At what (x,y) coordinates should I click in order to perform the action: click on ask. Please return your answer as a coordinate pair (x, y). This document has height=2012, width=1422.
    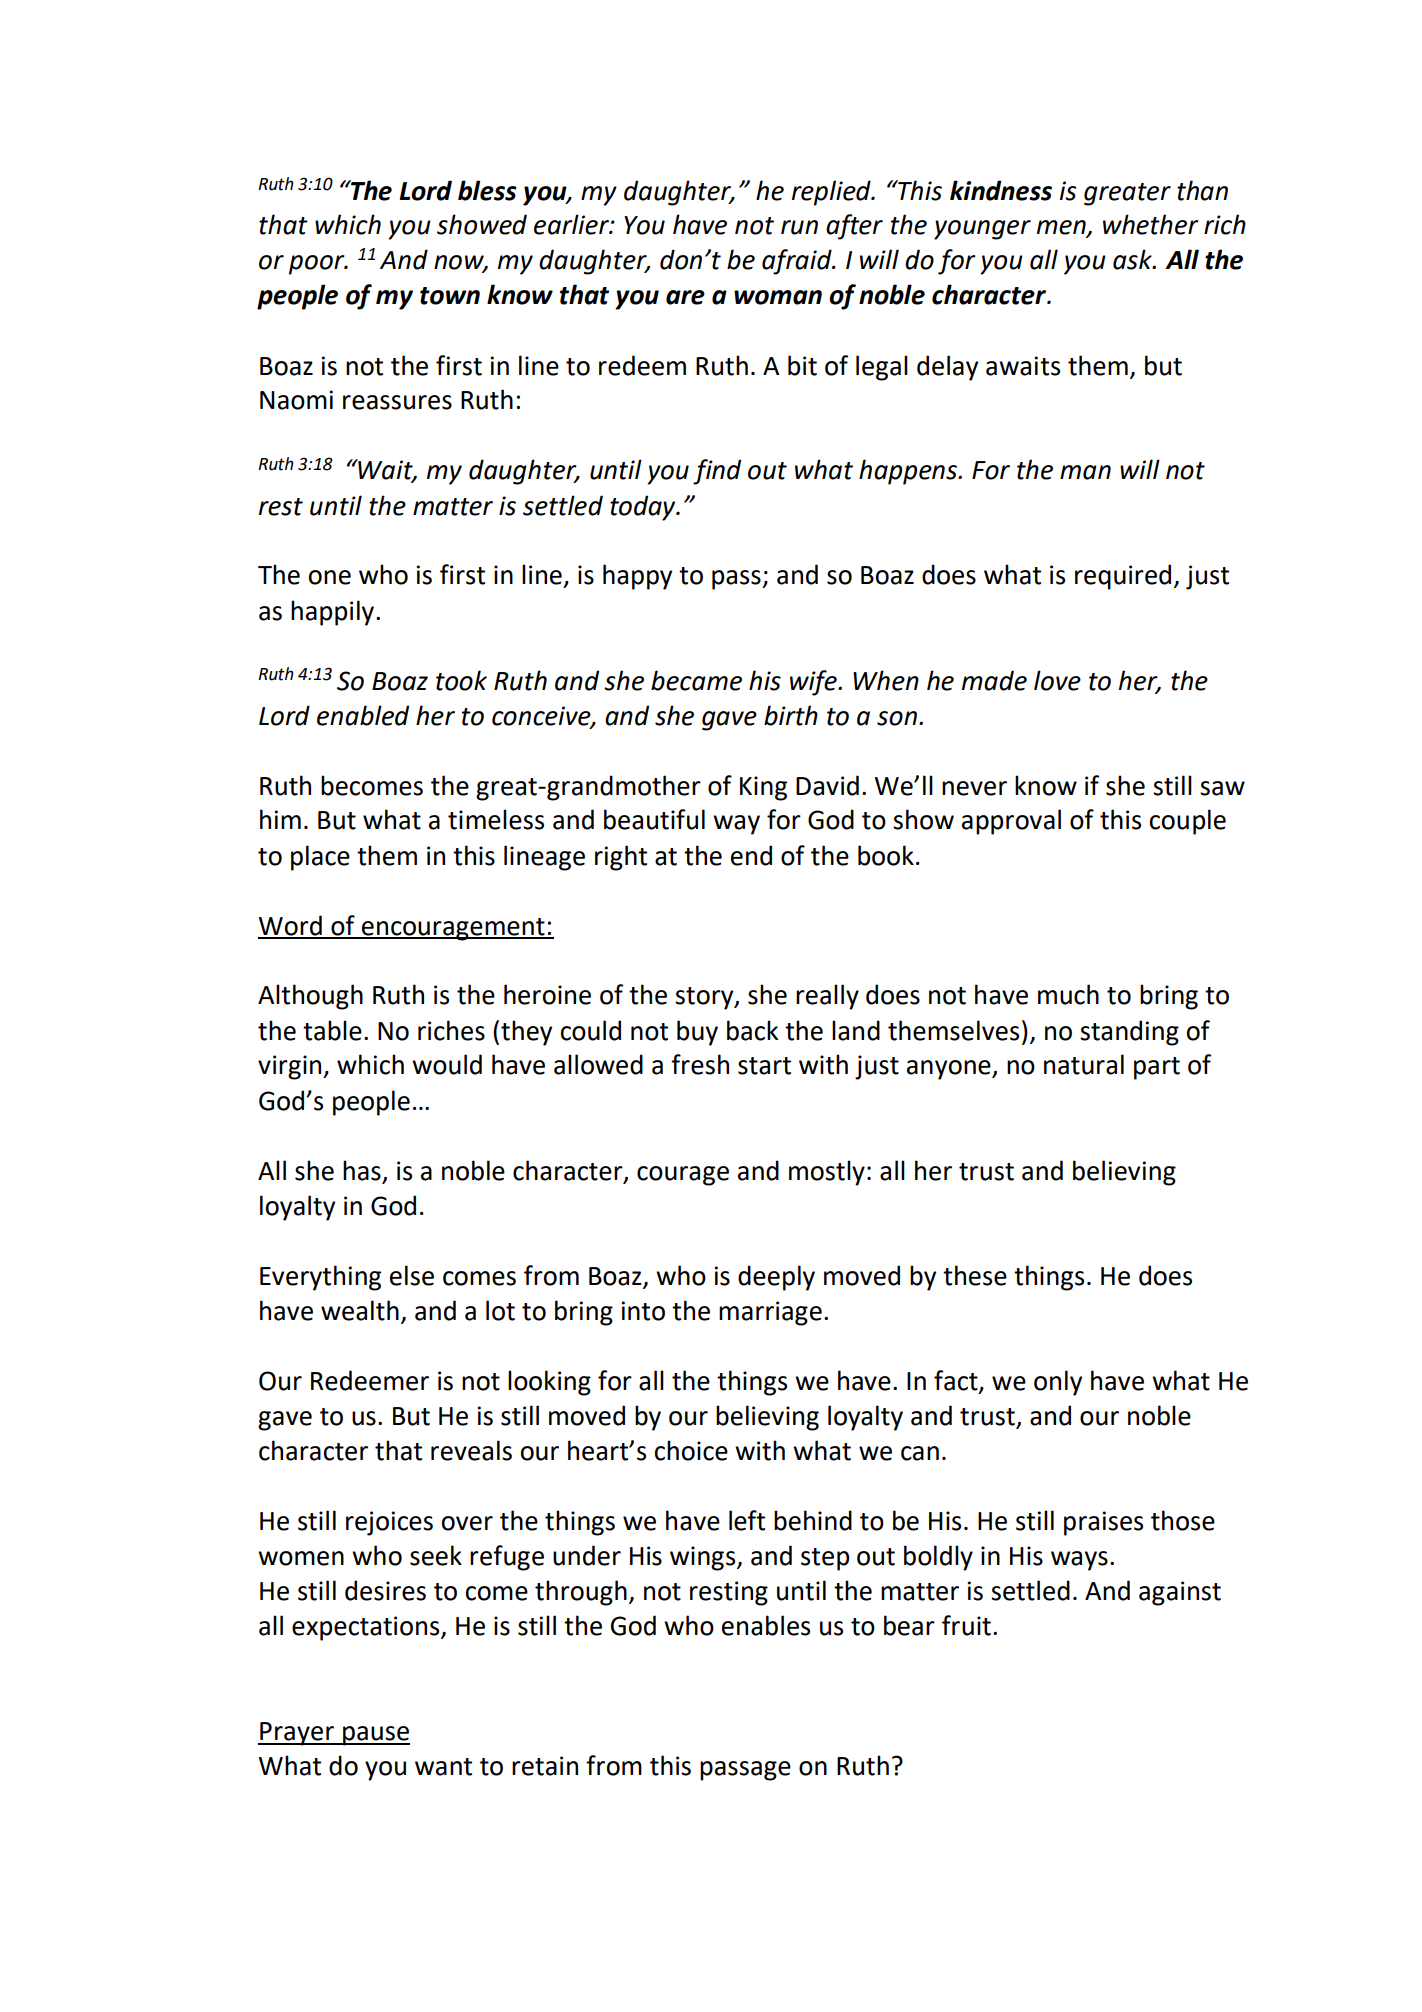
    Looking at the image, I should click on (1133, 259).
